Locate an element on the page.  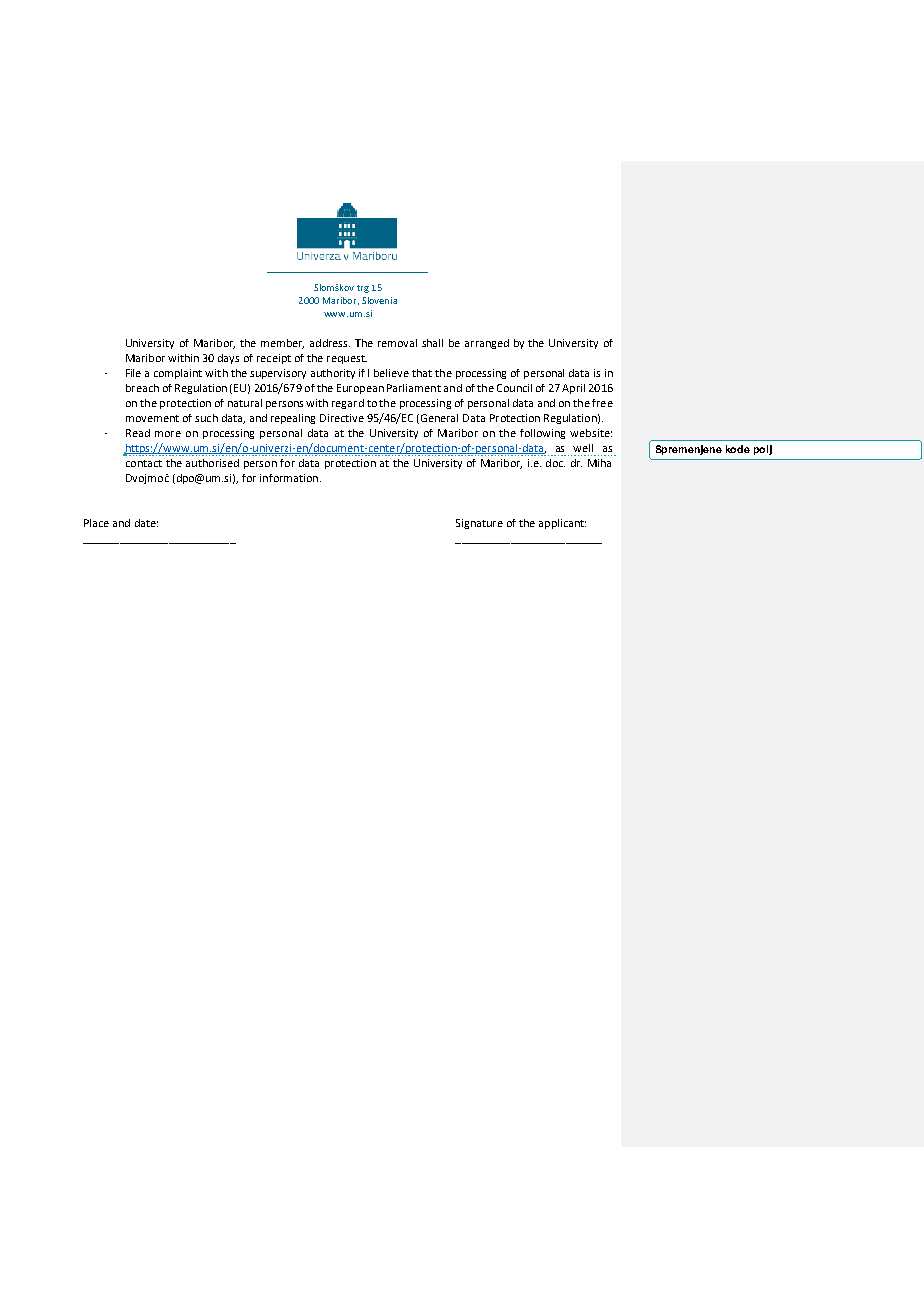
Place is located at coordinates (96, 523).
